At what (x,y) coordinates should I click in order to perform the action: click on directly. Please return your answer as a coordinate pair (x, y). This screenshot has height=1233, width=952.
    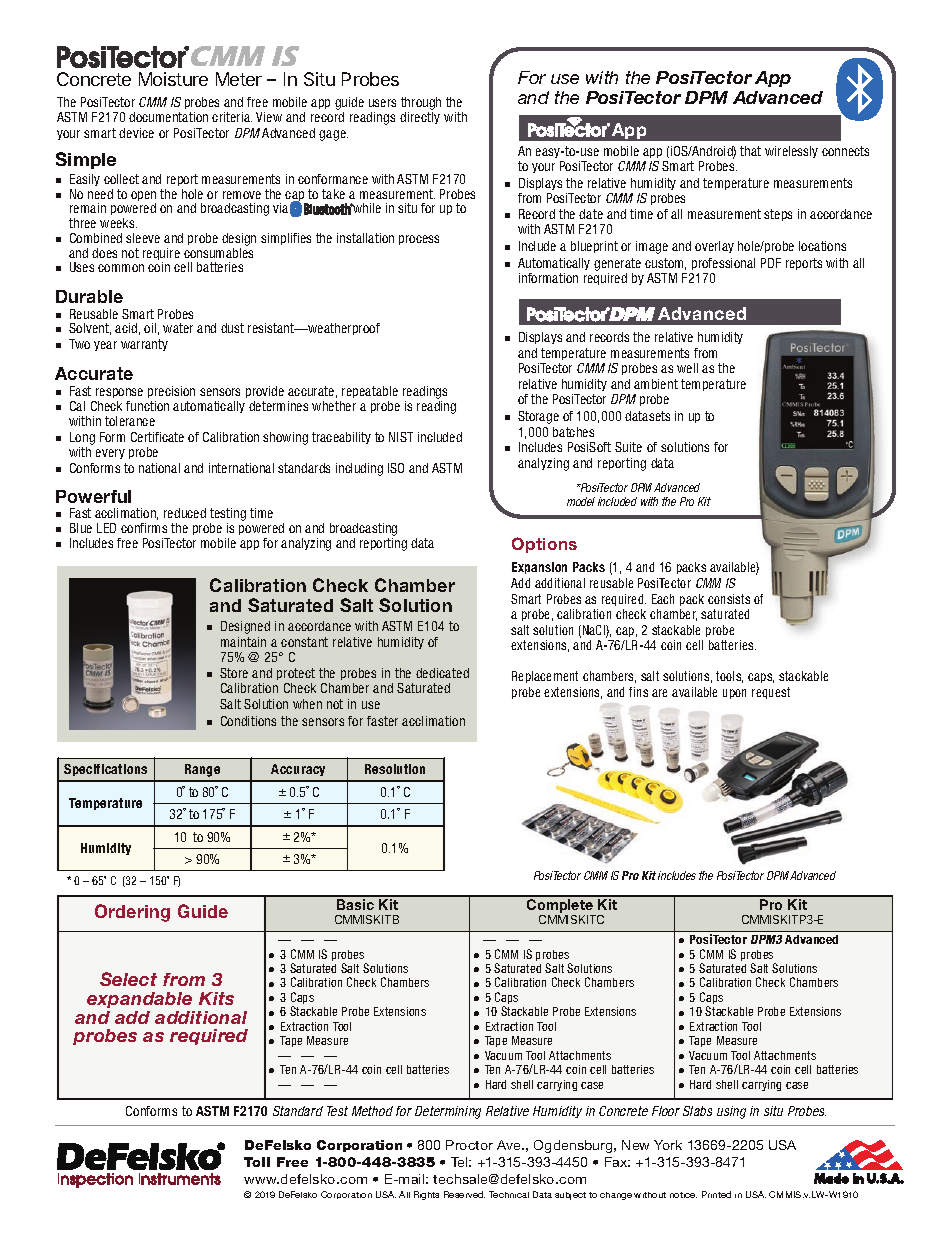
    Looking at the image, I should click on (420, 118).
